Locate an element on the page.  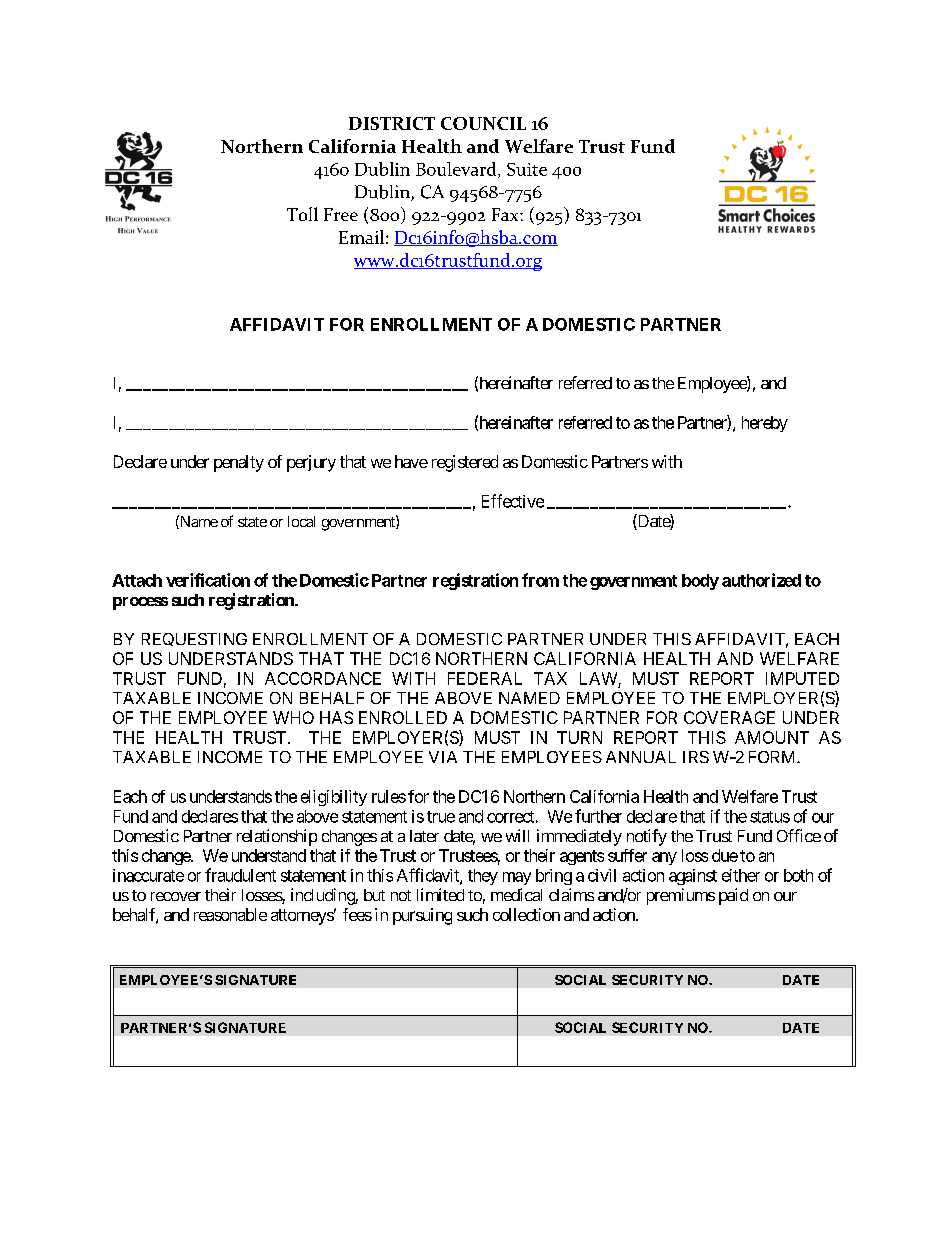
Effective is located at coordinates (513, 501).
